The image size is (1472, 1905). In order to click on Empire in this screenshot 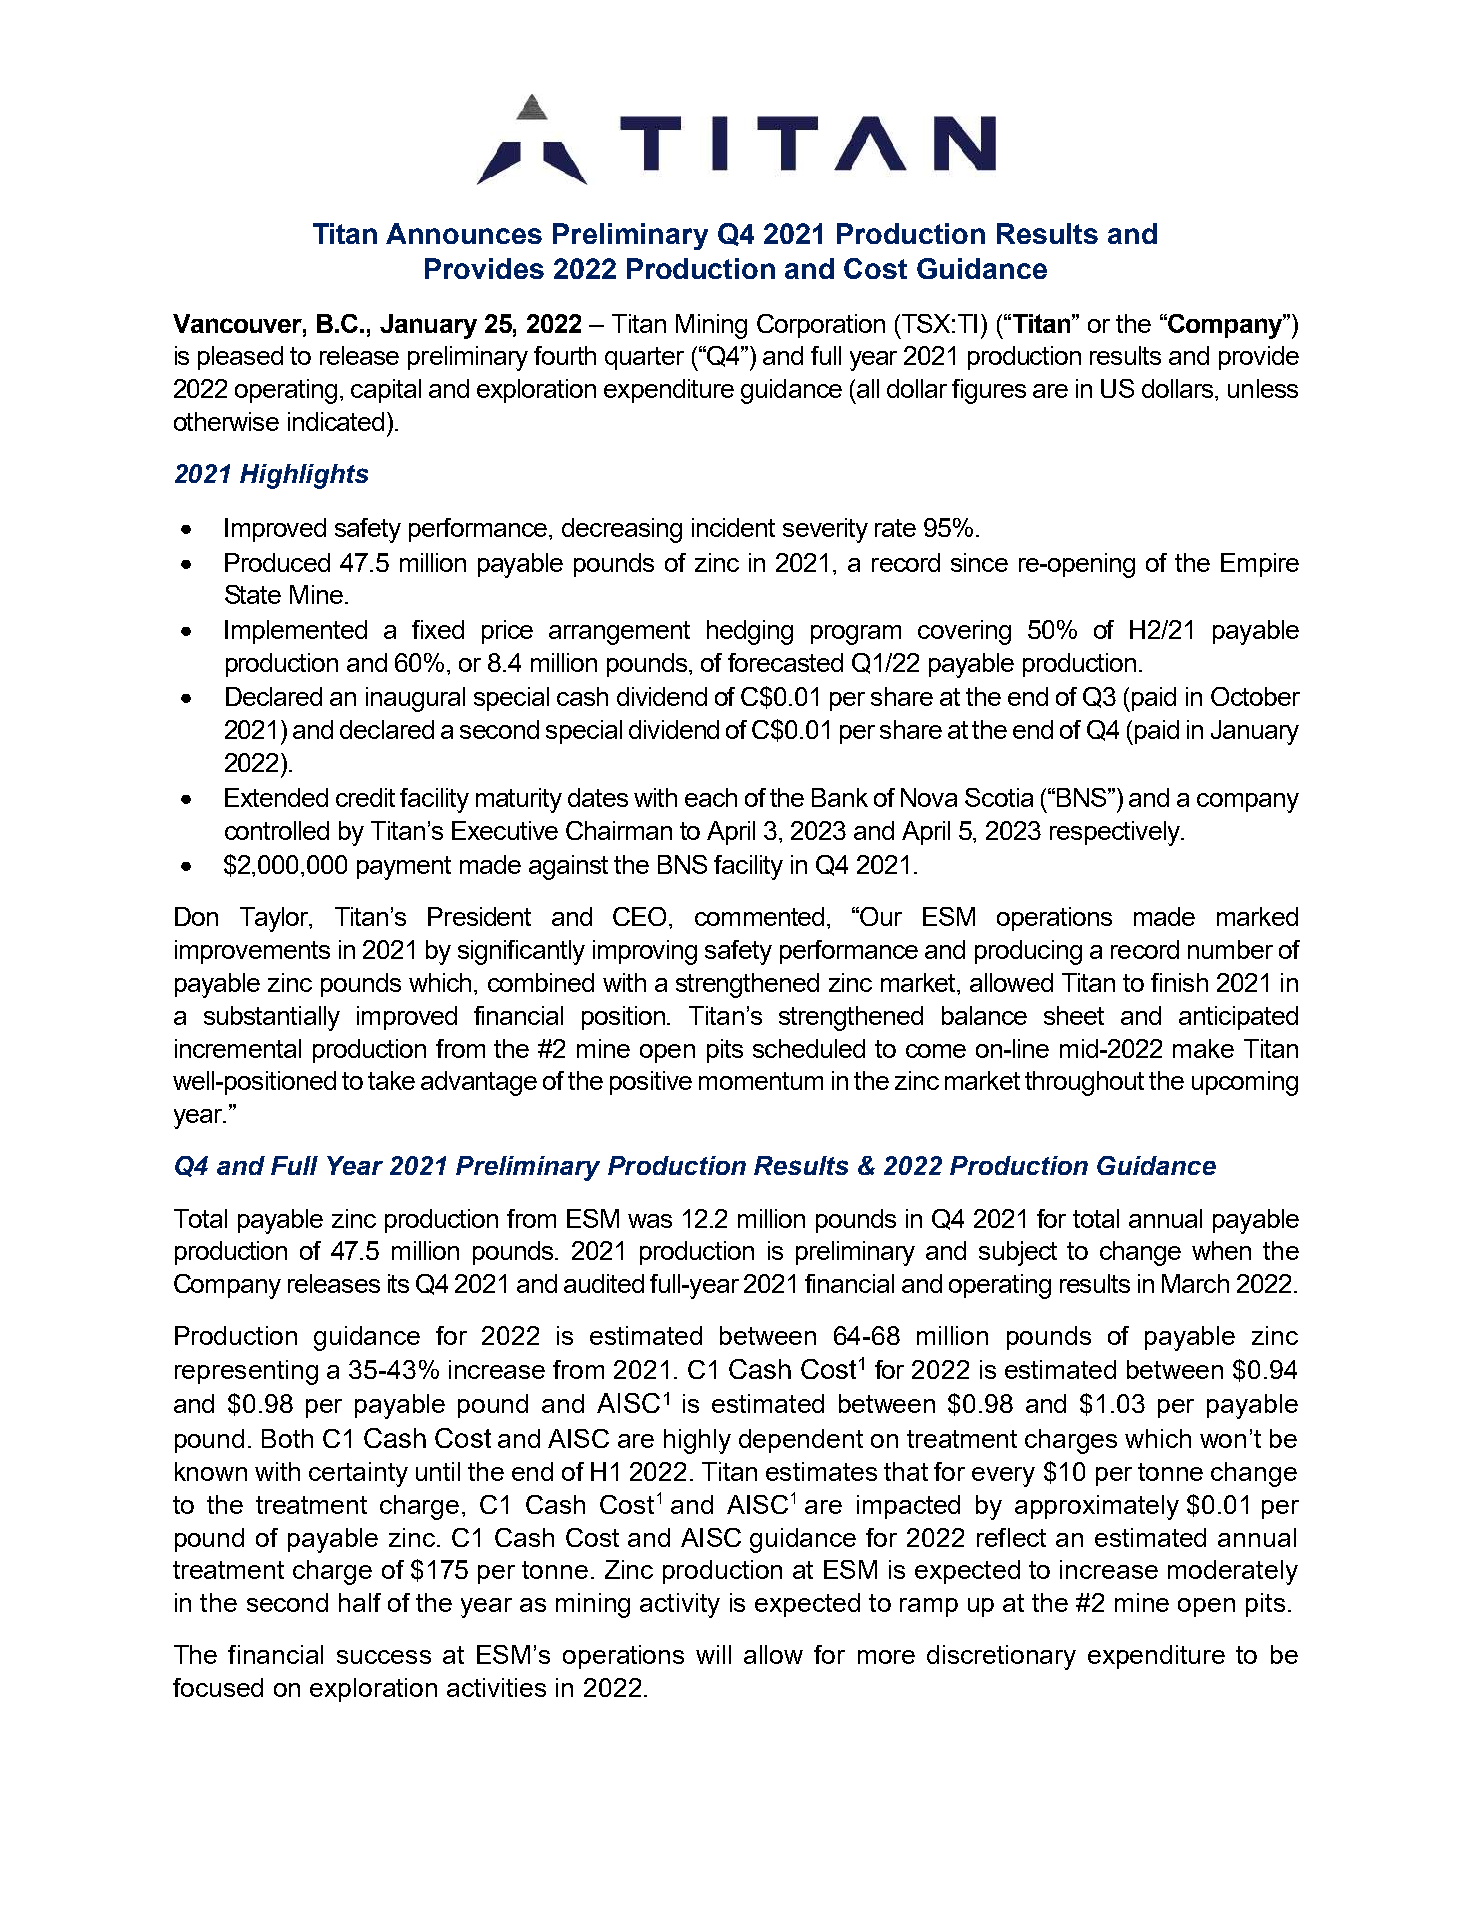, I will do `click(1260, 565)`.
